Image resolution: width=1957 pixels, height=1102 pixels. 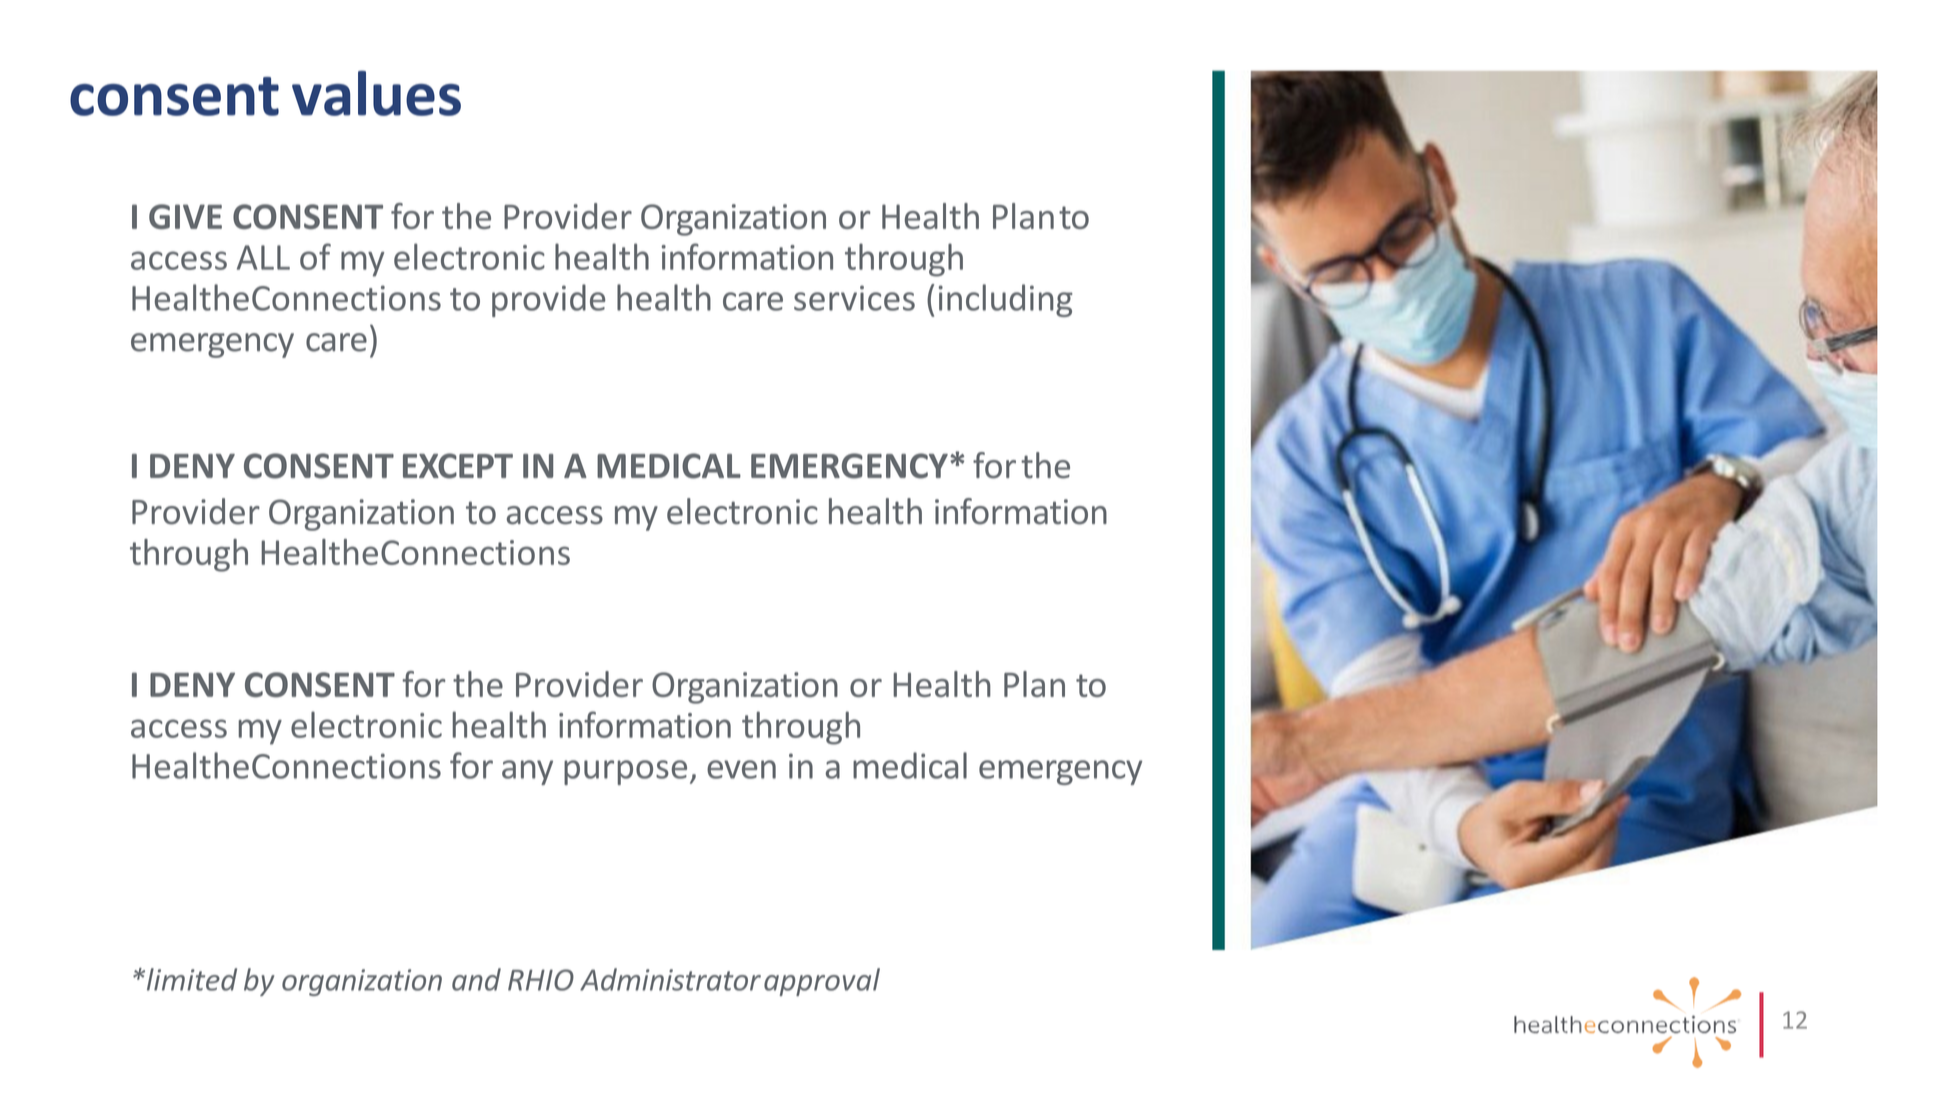 I want to click on and, so click(x=476, y=979).
